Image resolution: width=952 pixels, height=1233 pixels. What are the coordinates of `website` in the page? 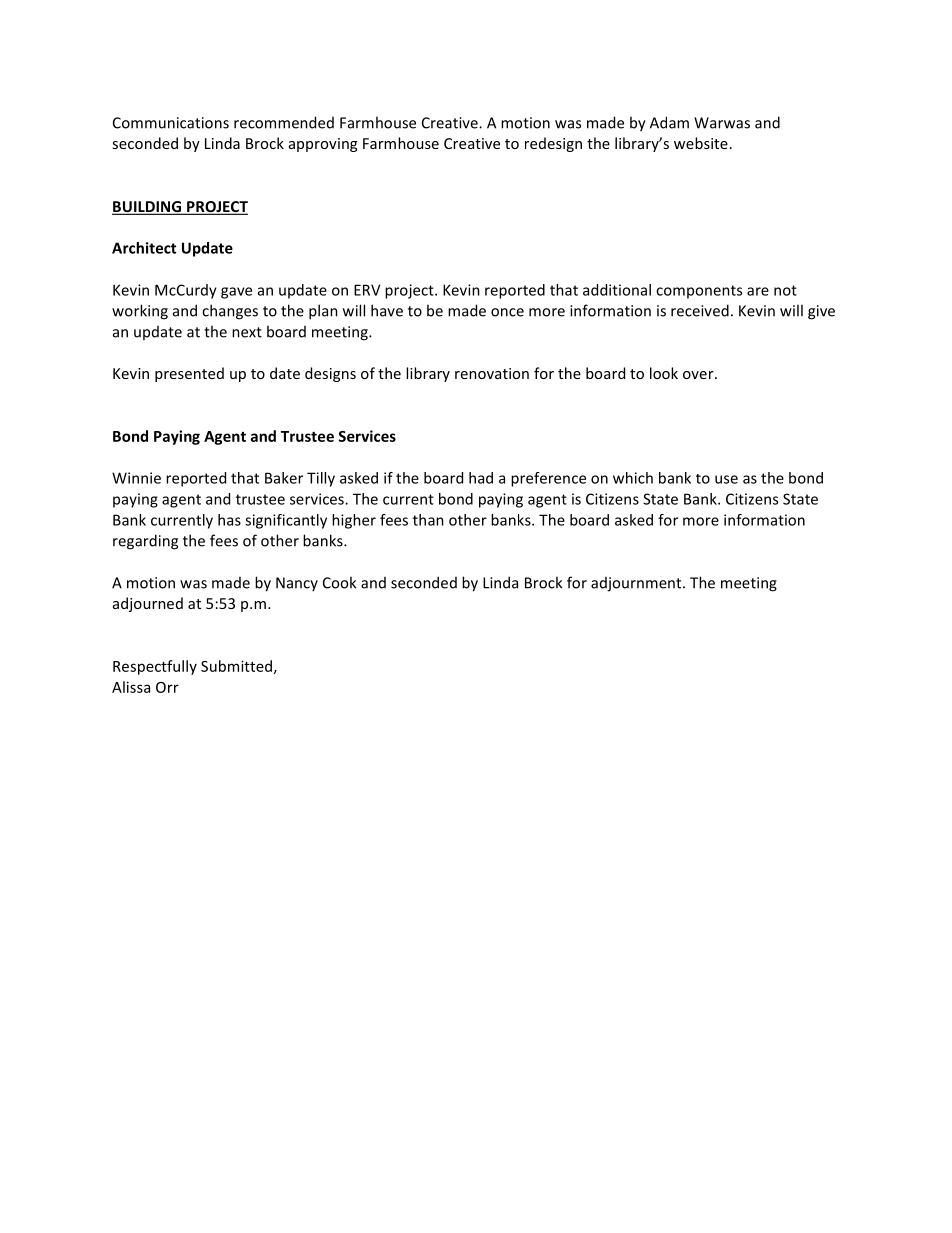 It's located at (701, 143).
